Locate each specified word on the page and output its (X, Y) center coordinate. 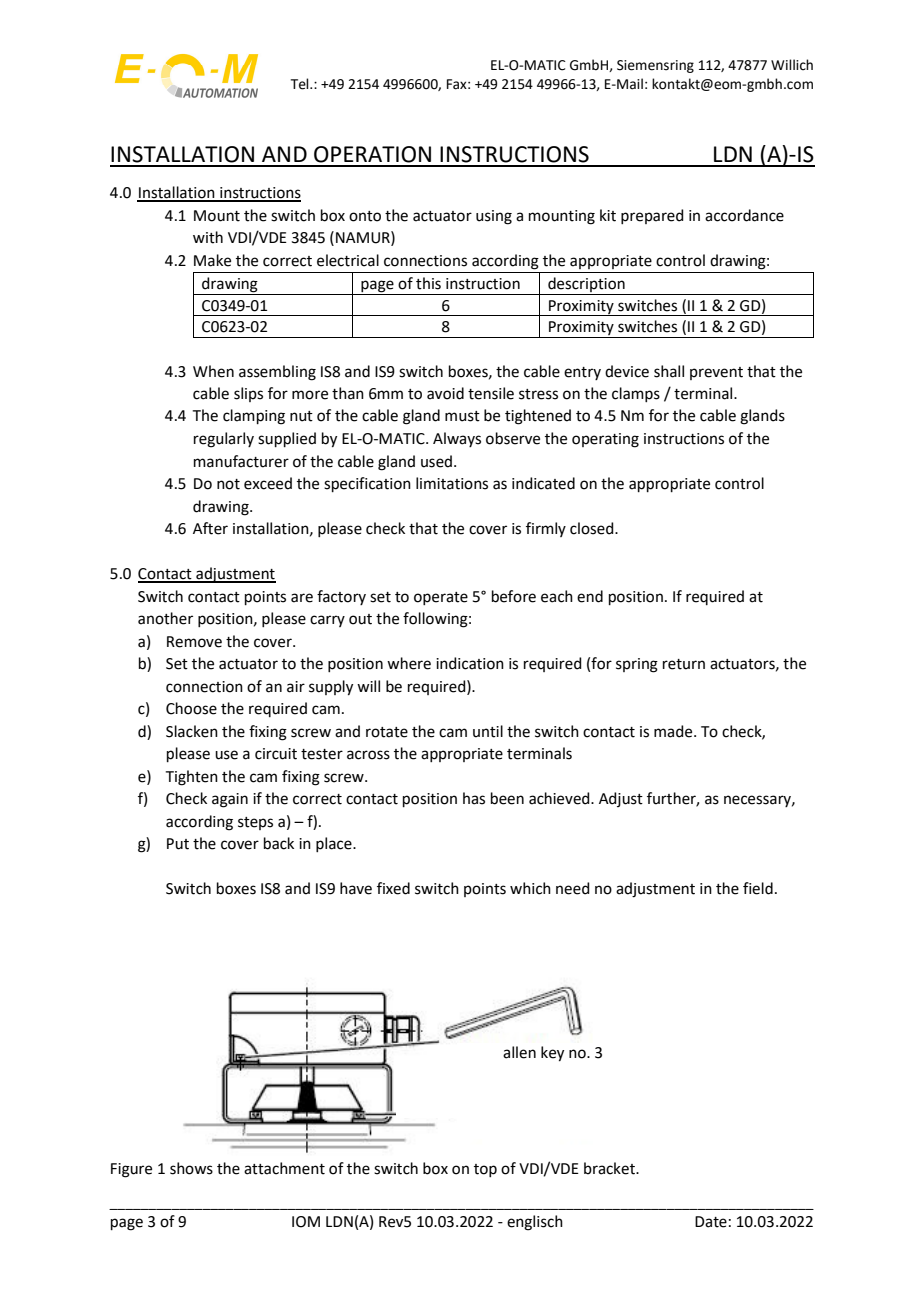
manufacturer (241, 461)
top (485, 1170)
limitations (452, 483)
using (494, 217)
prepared (652, 216)
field (758, 888)
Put (178, 844)
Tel (301, 84)
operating (605, 440)
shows (191, 1168)
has (474, 798)
